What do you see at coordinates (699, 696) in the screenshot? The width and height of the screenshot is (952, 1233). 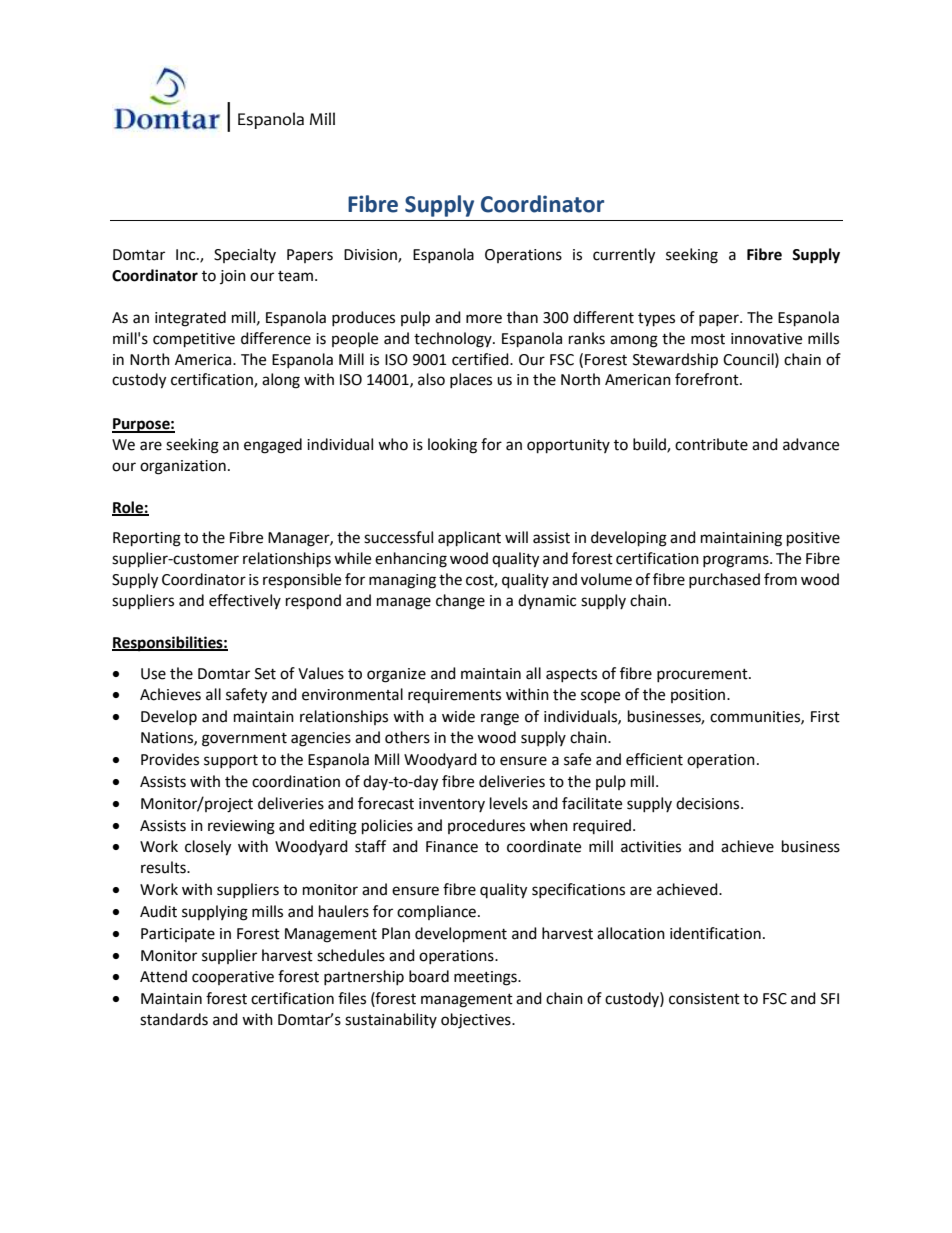 I see `position` at bounding box center [699, 696].
